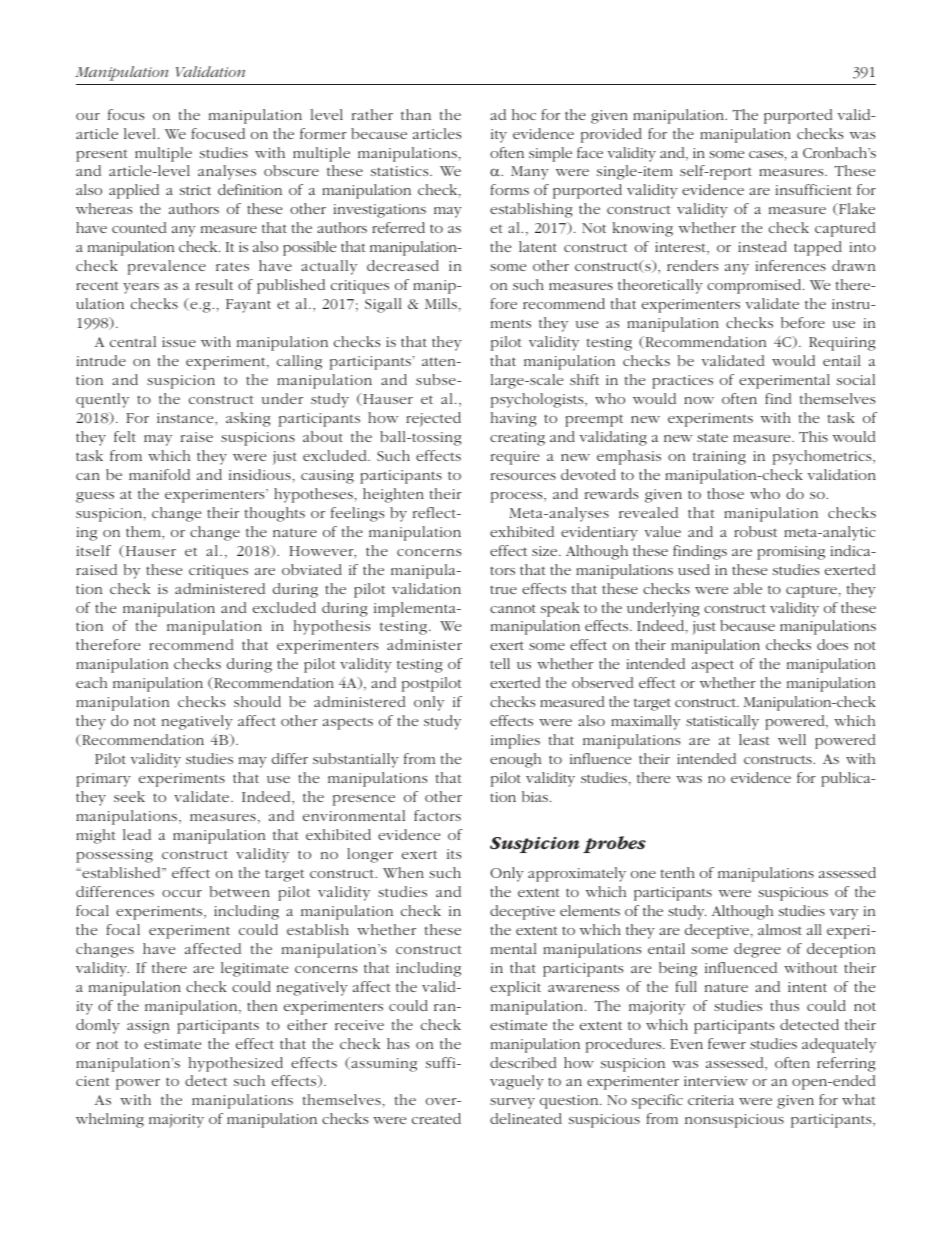  What do you see at coordinates (515, 760) in the image?
I see `enough` at bounding box center [515, 760].
